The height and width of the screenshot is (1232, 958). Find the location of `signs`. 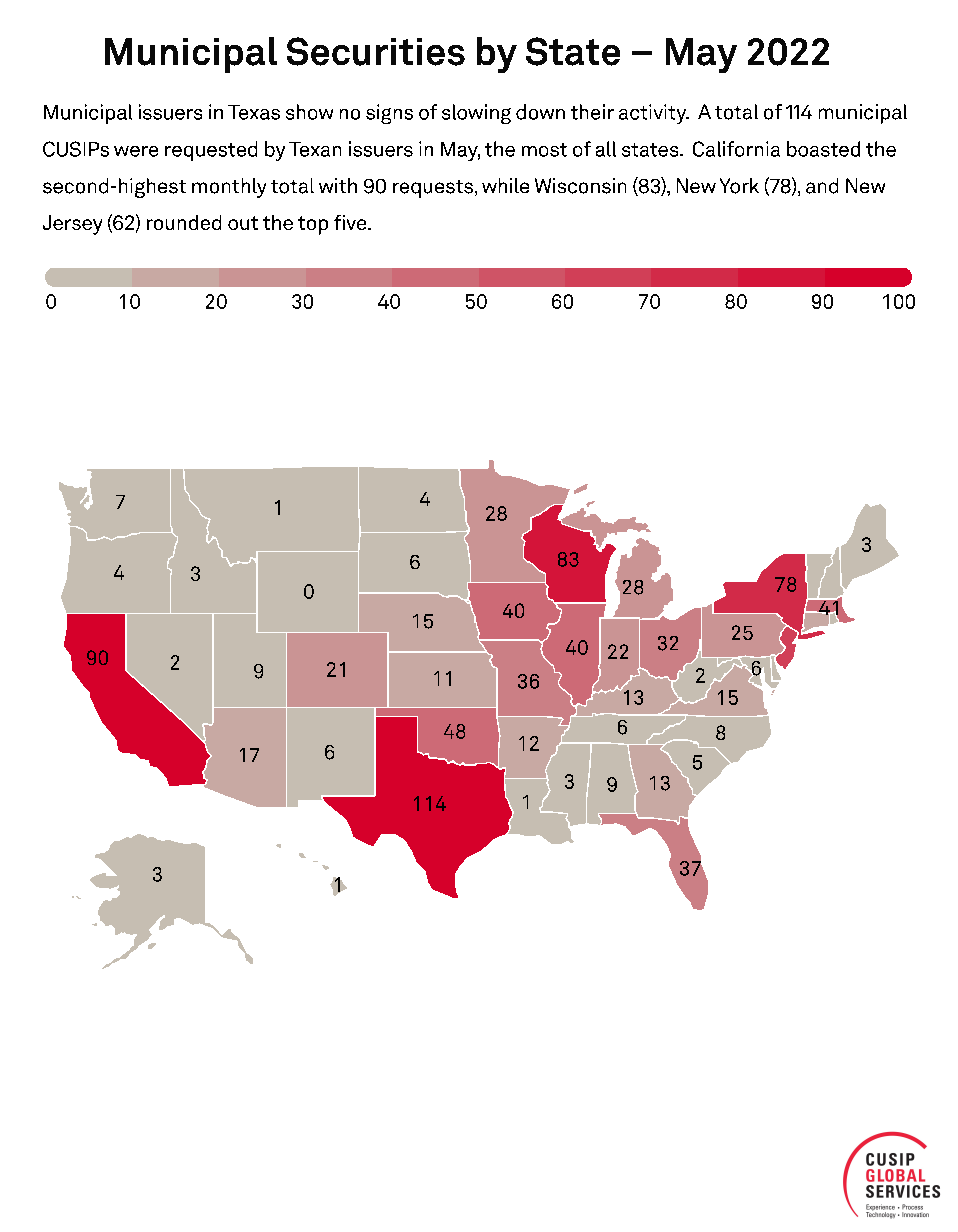

signs is located at coordinates (389, 114).
